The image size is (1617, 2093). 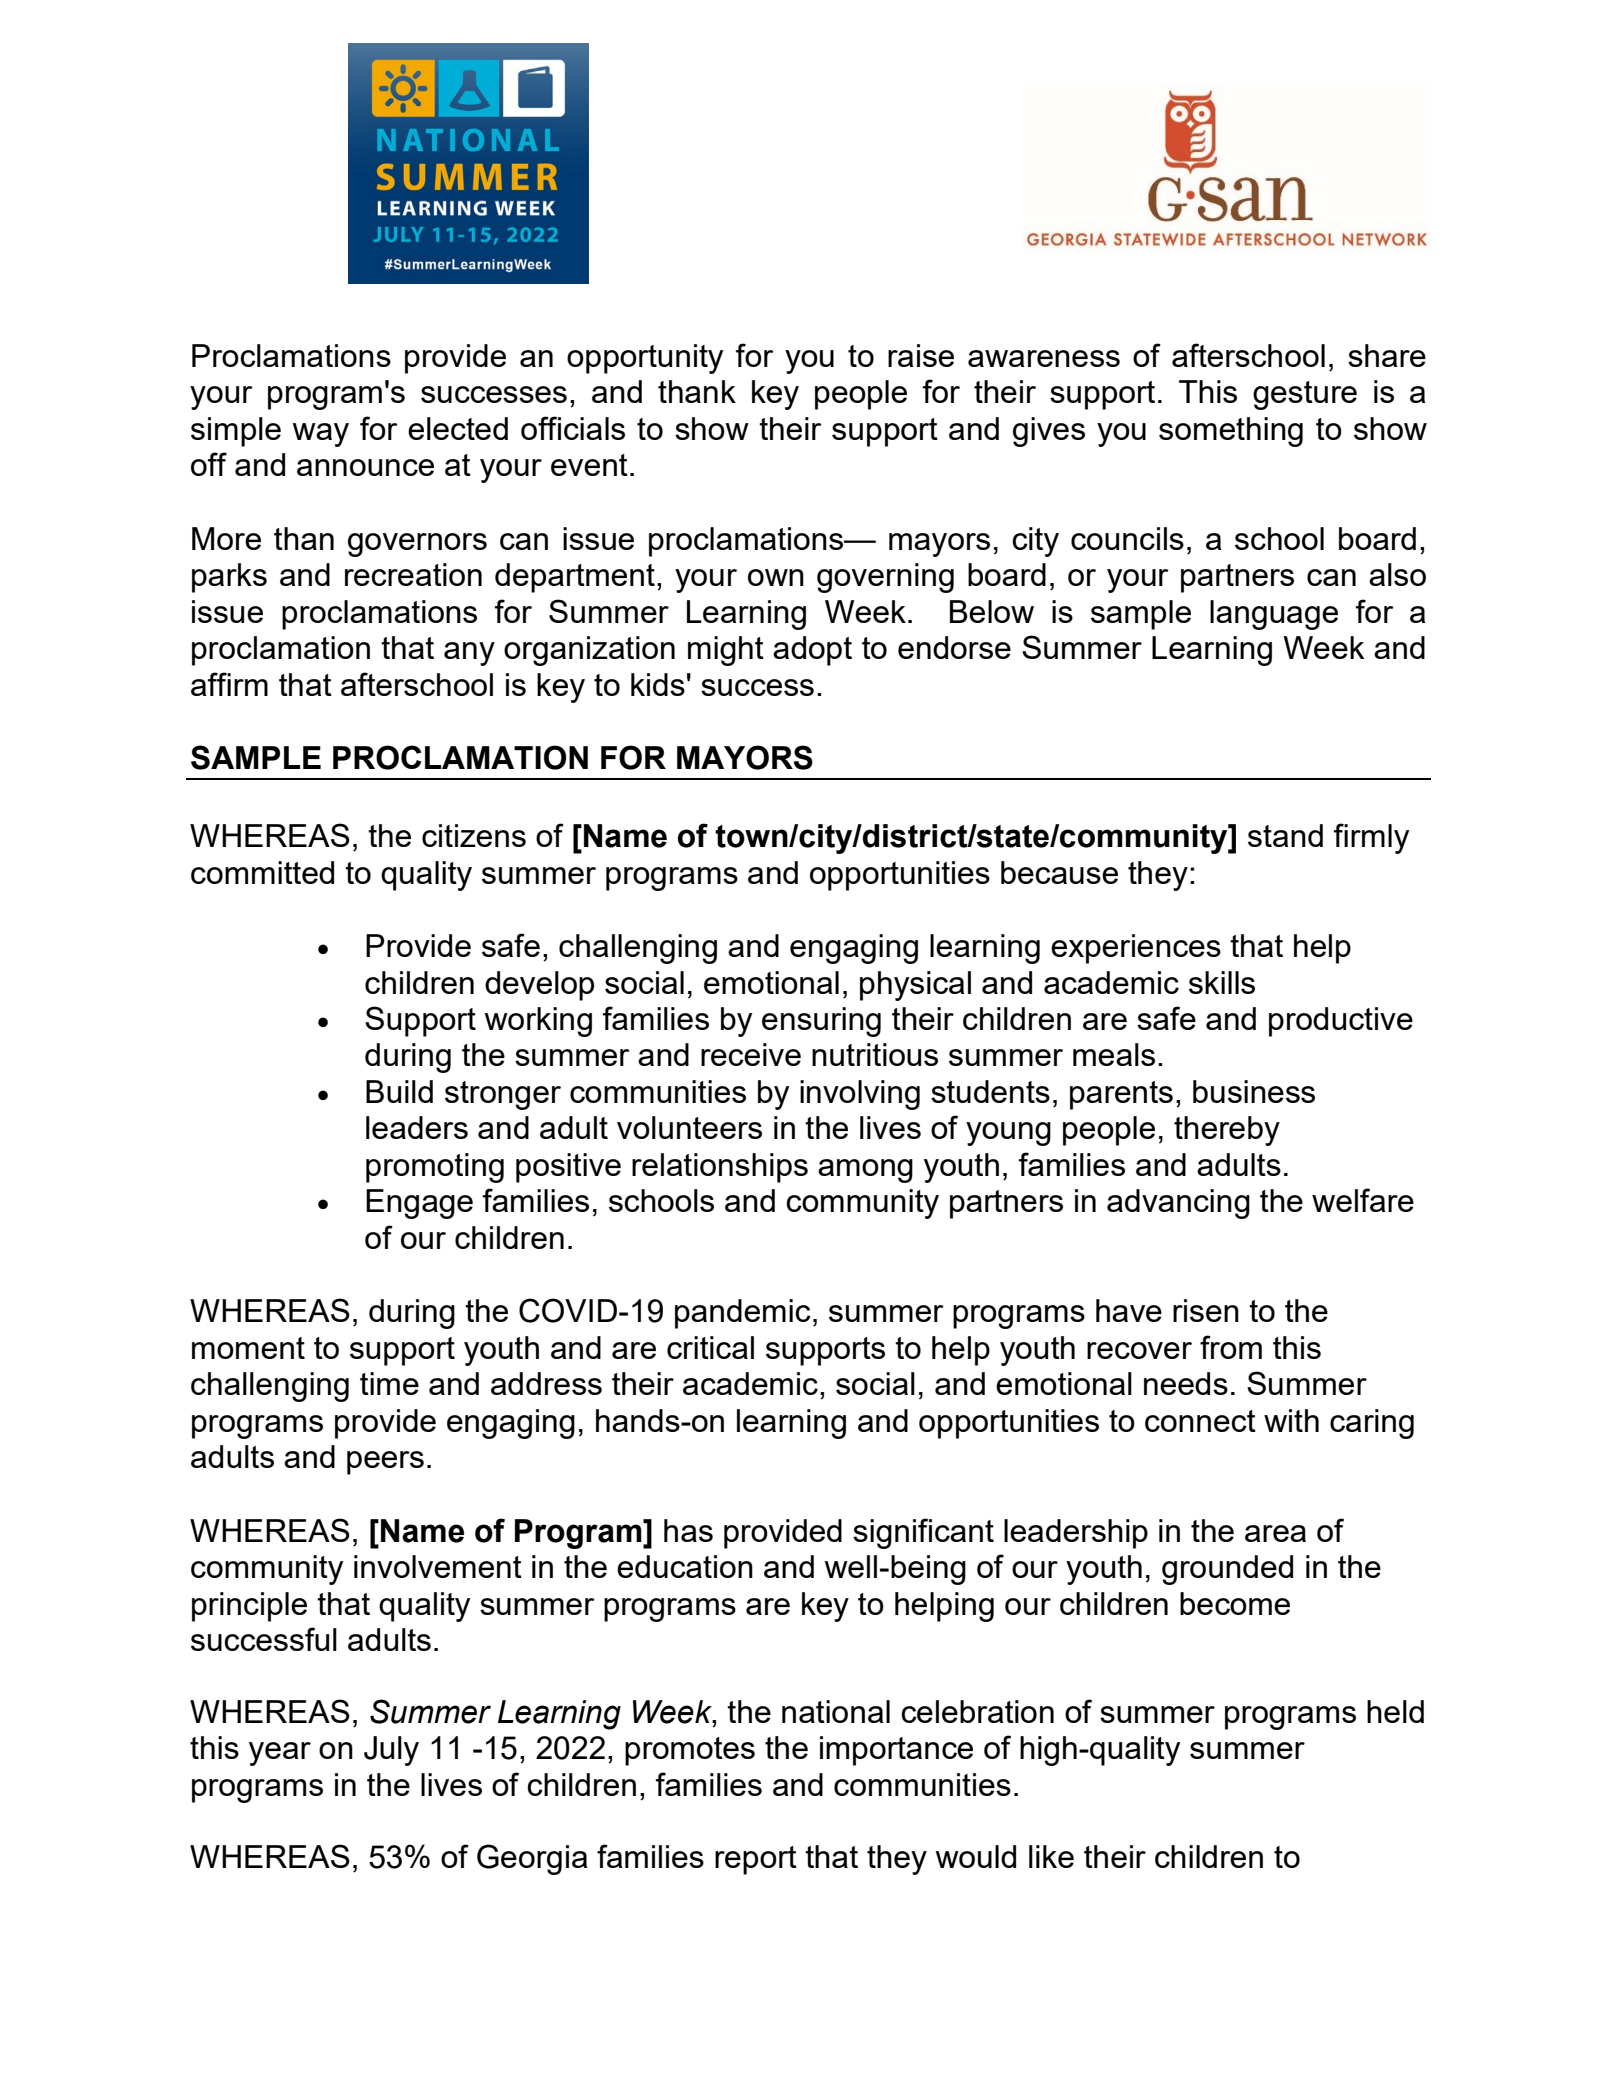 I want to click on with, so click(x=1291, y=1420).
